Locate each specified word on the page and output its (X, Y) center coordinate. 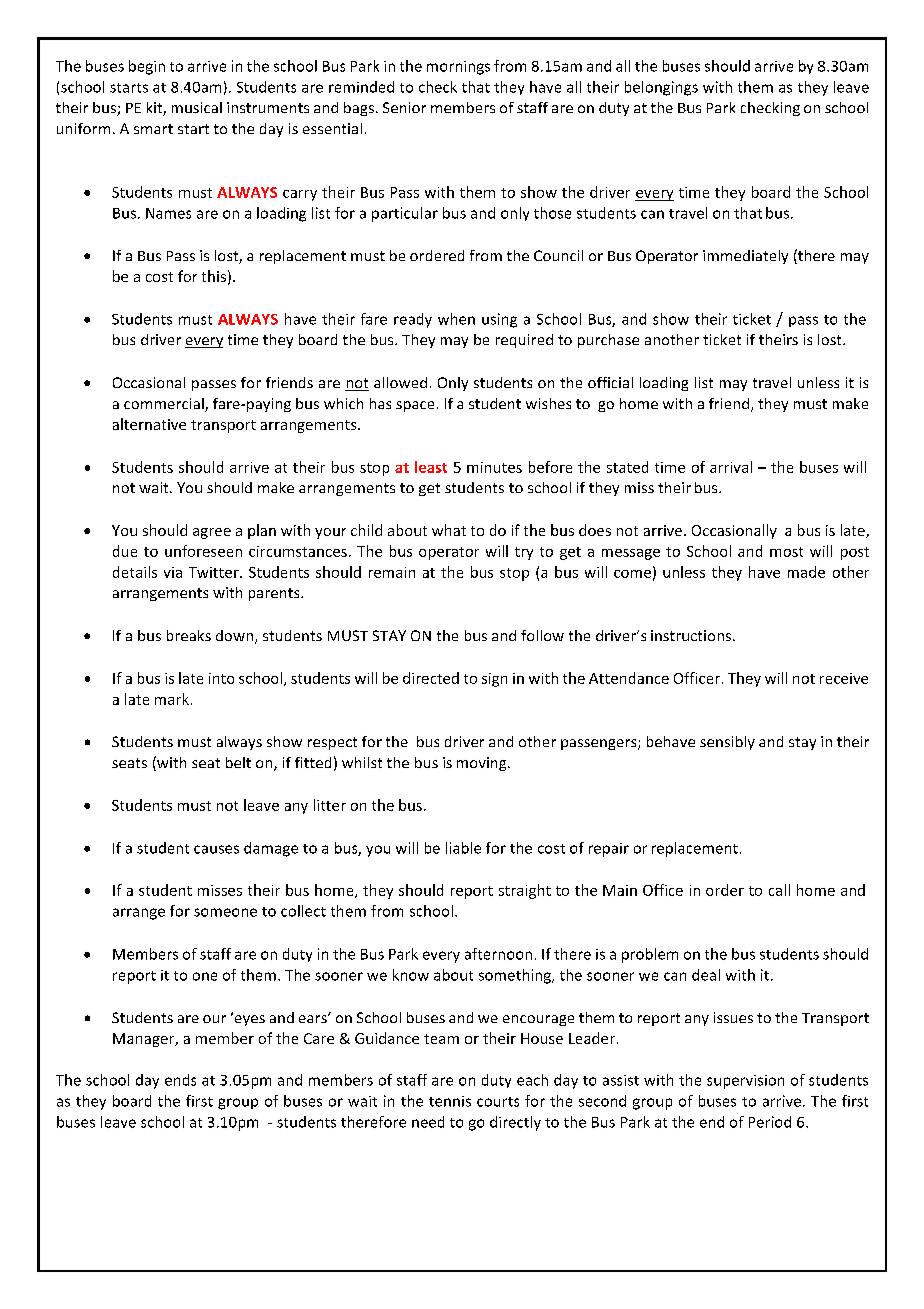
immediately (745, 257)
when (456, 319)
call (779, 890)
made (806, 572)
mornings (458, 68)
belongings (661, 88)
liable (463, 848)
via (173, 572)
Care (319, 1038)
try (524, 553)
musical (197, 107)
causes (216, 849)
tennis (450, 1101)
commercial (165, 405)
